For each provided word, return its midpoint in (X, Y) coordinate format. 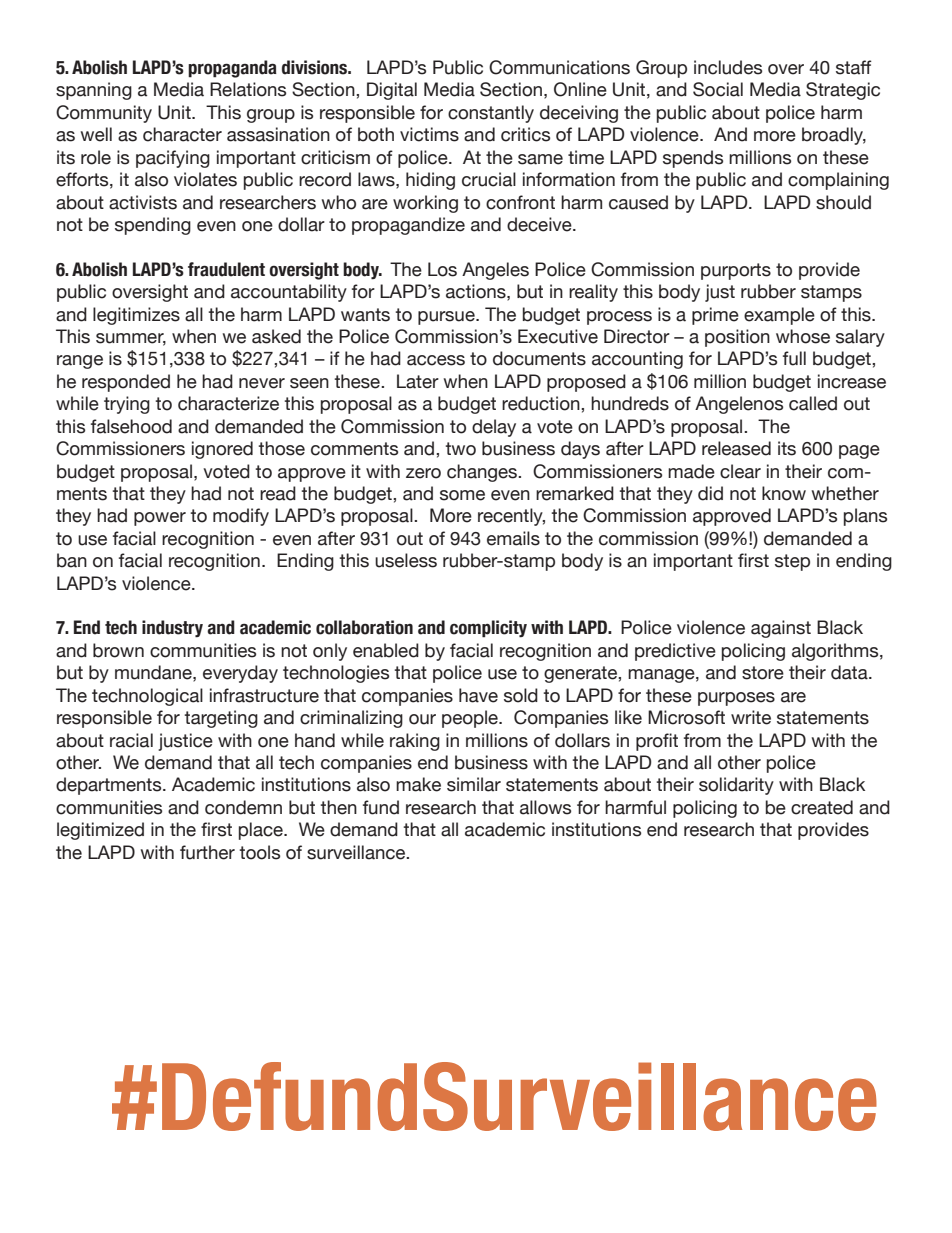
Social (718, 89)
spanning (94, 91)
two (460, 449)
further (207, 852)
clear (740, 471)
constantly (491, 114)
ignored (222, 450)
